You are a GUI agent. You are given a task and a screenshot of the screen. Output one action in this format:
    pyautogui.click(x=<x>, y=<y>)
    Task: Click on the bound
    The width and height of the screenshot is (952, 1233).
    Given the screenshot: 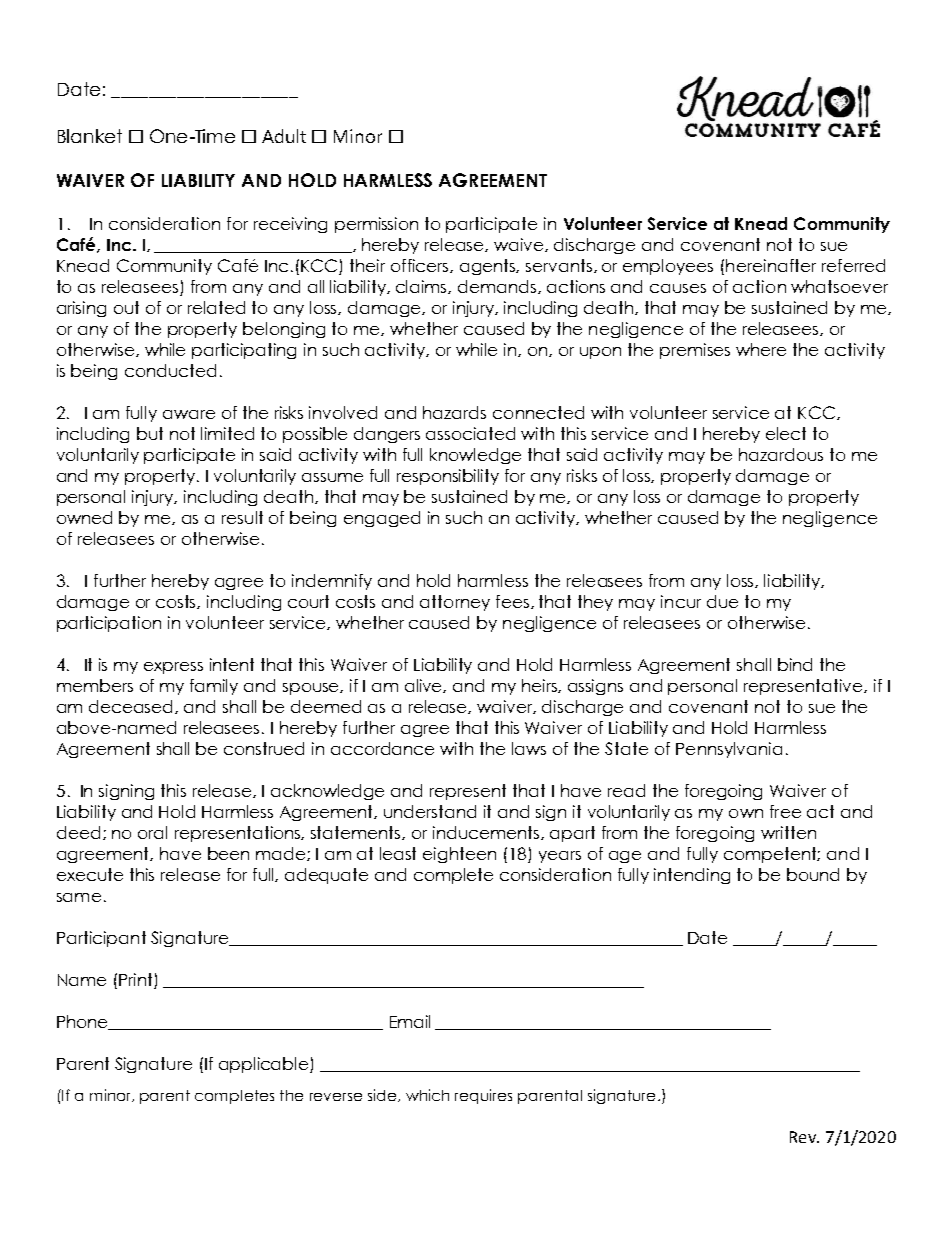 What is the action you would take?
    pyautogui.click(x=813, y=874)
